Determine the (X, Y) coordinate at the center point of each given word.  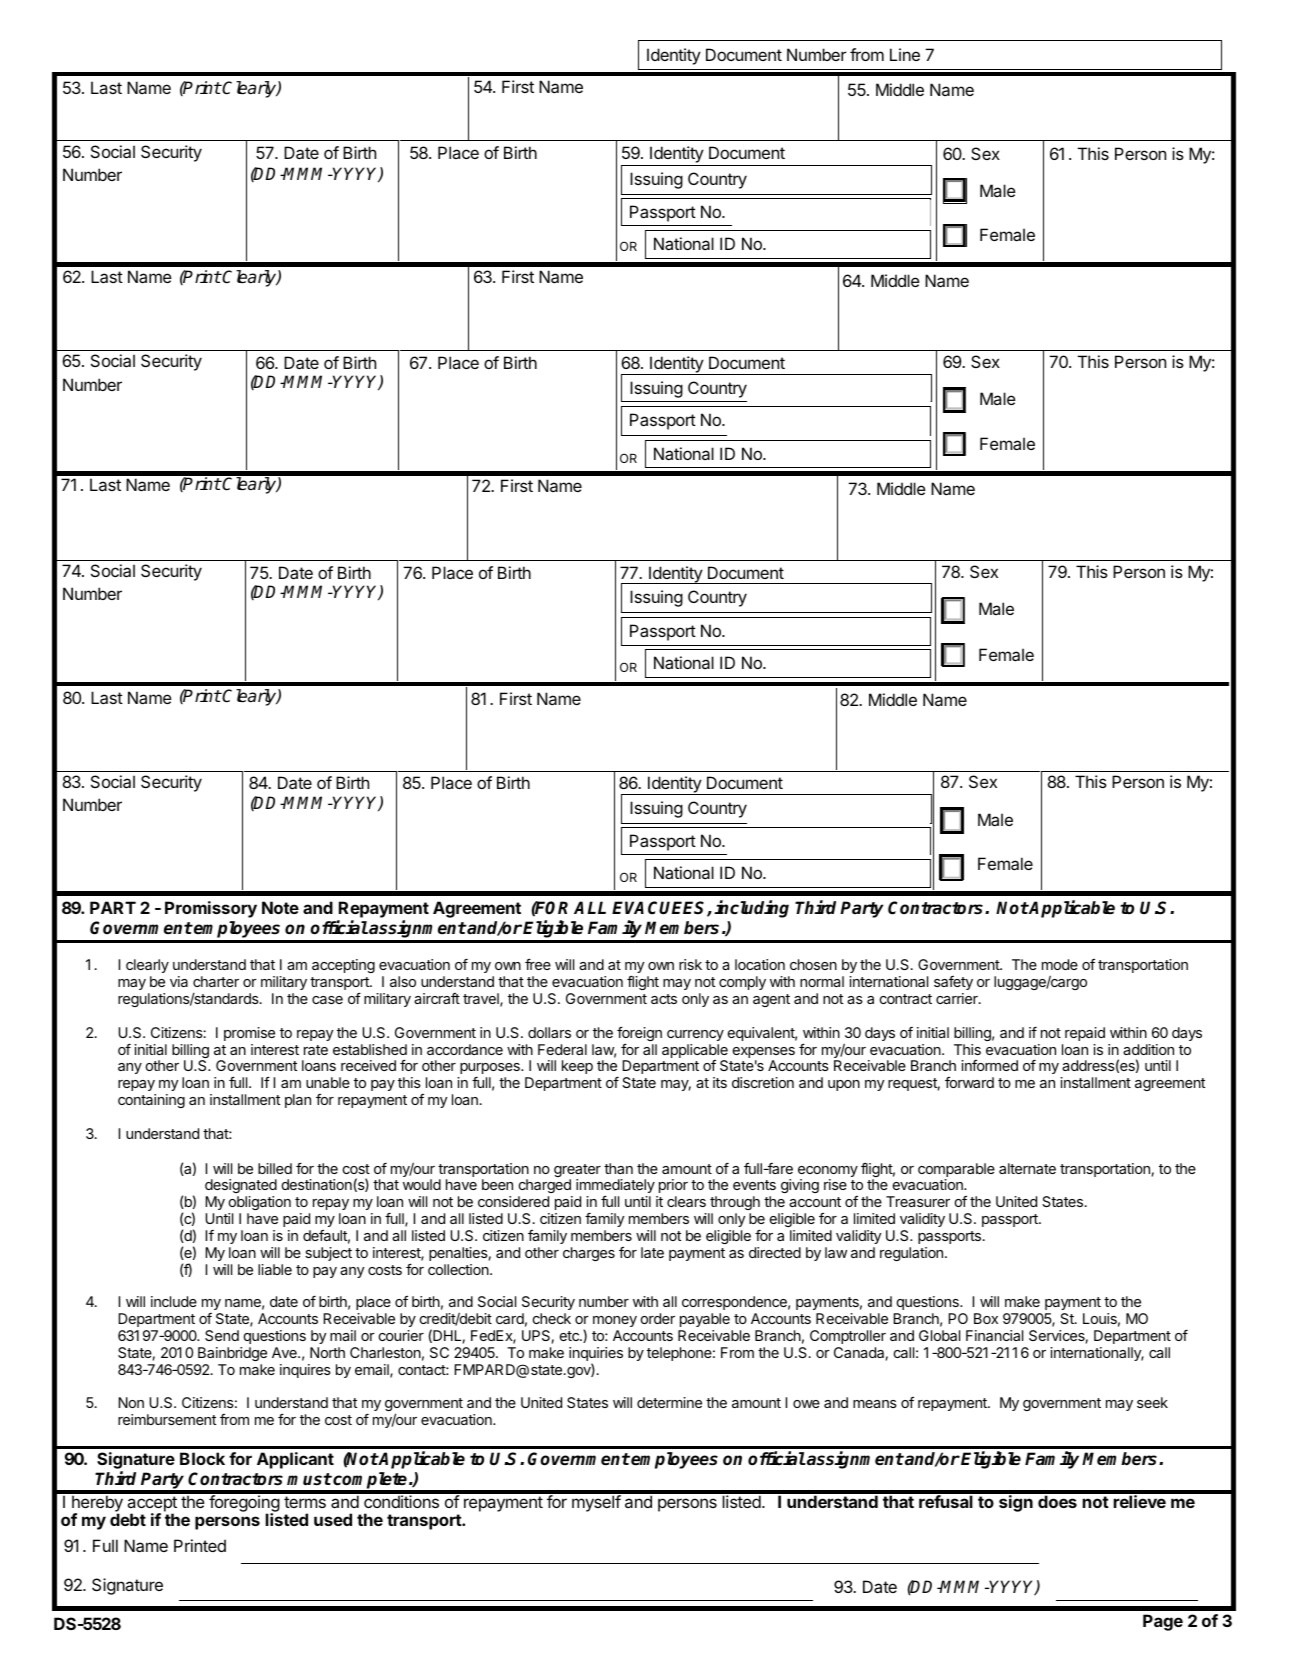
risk (690, 964)
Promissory (211, 909)
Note (280, 907)
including (751, 909)
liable (275, 1269)
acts (664, 999)
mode (1060, 964)
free (538, 964)
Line (905, 54)
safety (953, 983)
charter (216, 981)
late (652, 1252)
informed (989, 1065)
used (333, 1519)
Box (986, 1318)
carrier (958, 998)
